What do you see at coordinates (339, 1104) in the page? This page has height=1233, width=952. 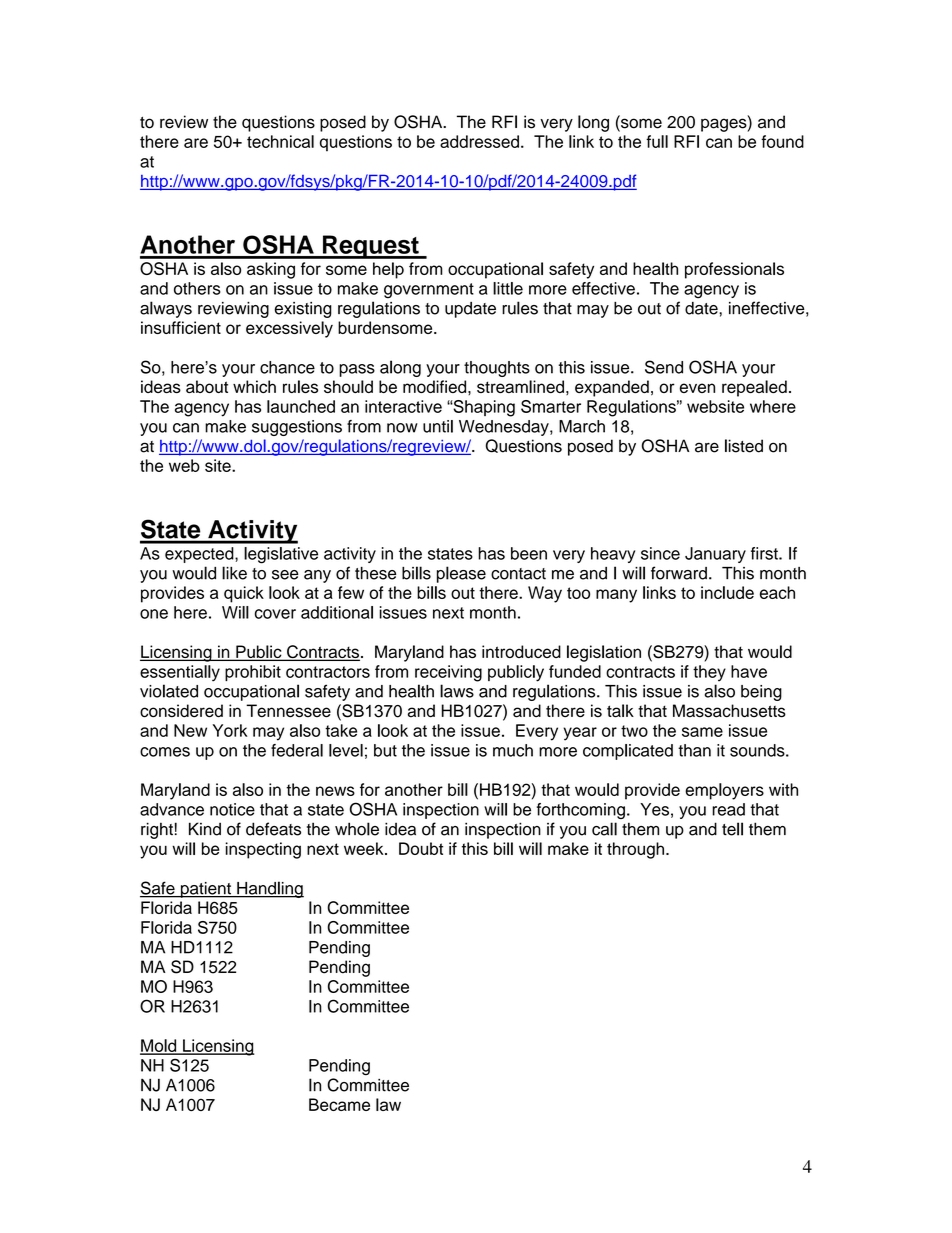 I see `Became` at bounding box center [339, 1104].
